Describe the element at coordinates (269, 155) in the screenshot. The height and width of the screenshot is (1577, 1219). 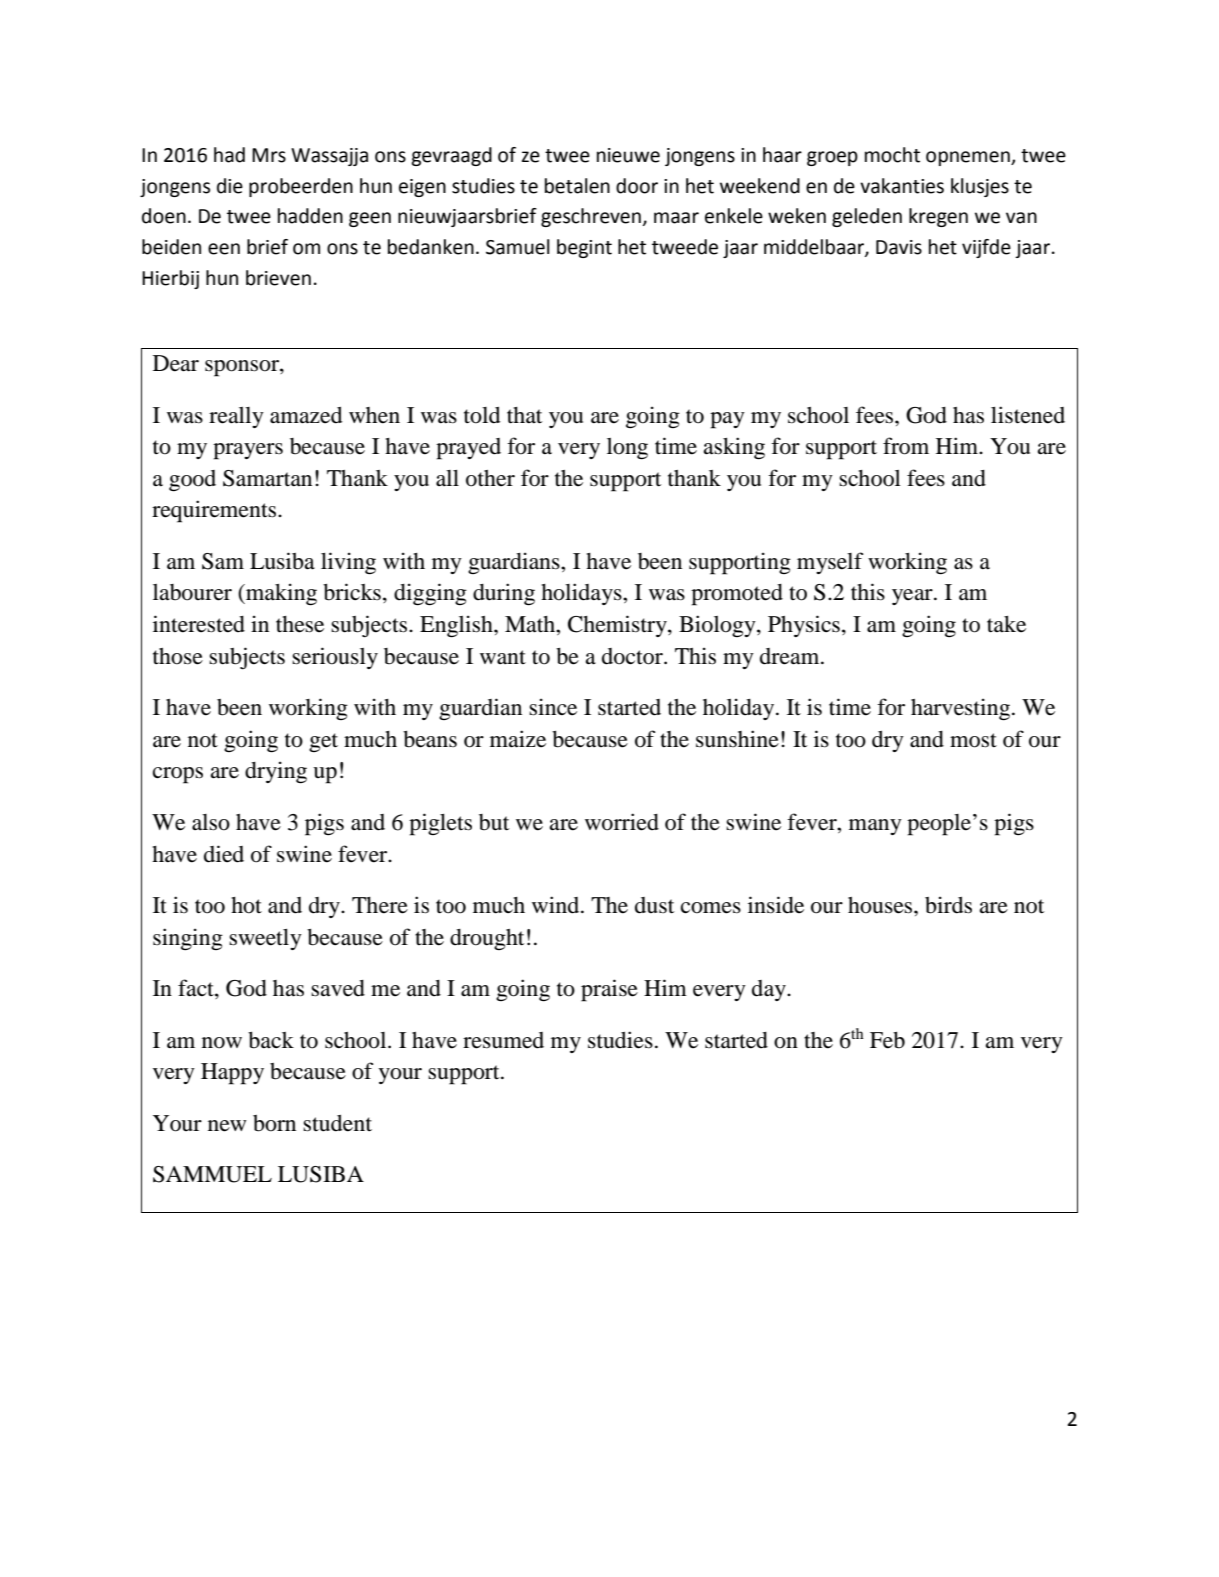
I see `Mrs` at that location.
